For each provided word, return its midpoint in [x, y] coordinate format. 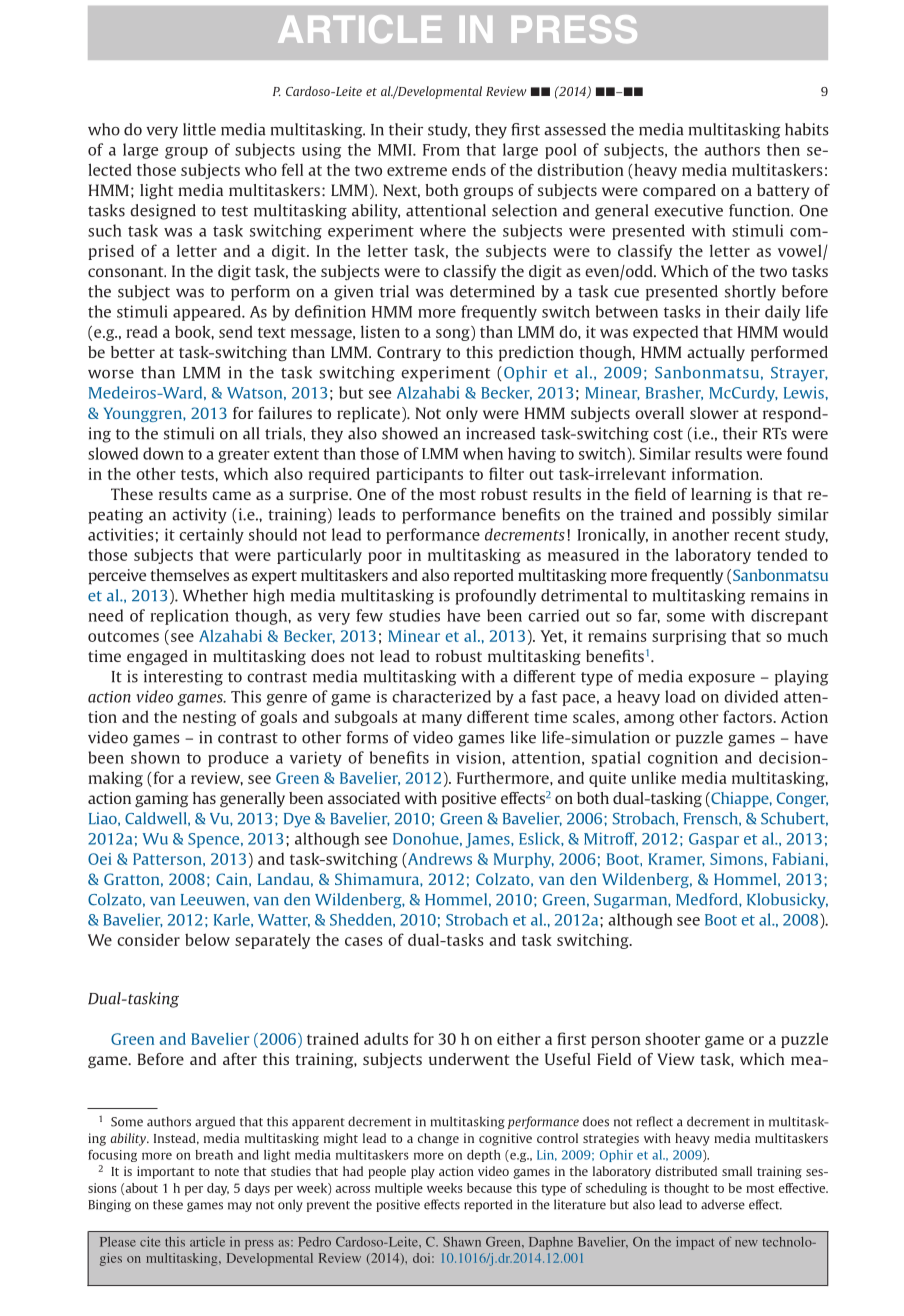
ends [469, 169]
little [199, 129]
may [240, 1207]
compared [679, 192]
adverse [723, 1204]
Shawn [462, 1242]
